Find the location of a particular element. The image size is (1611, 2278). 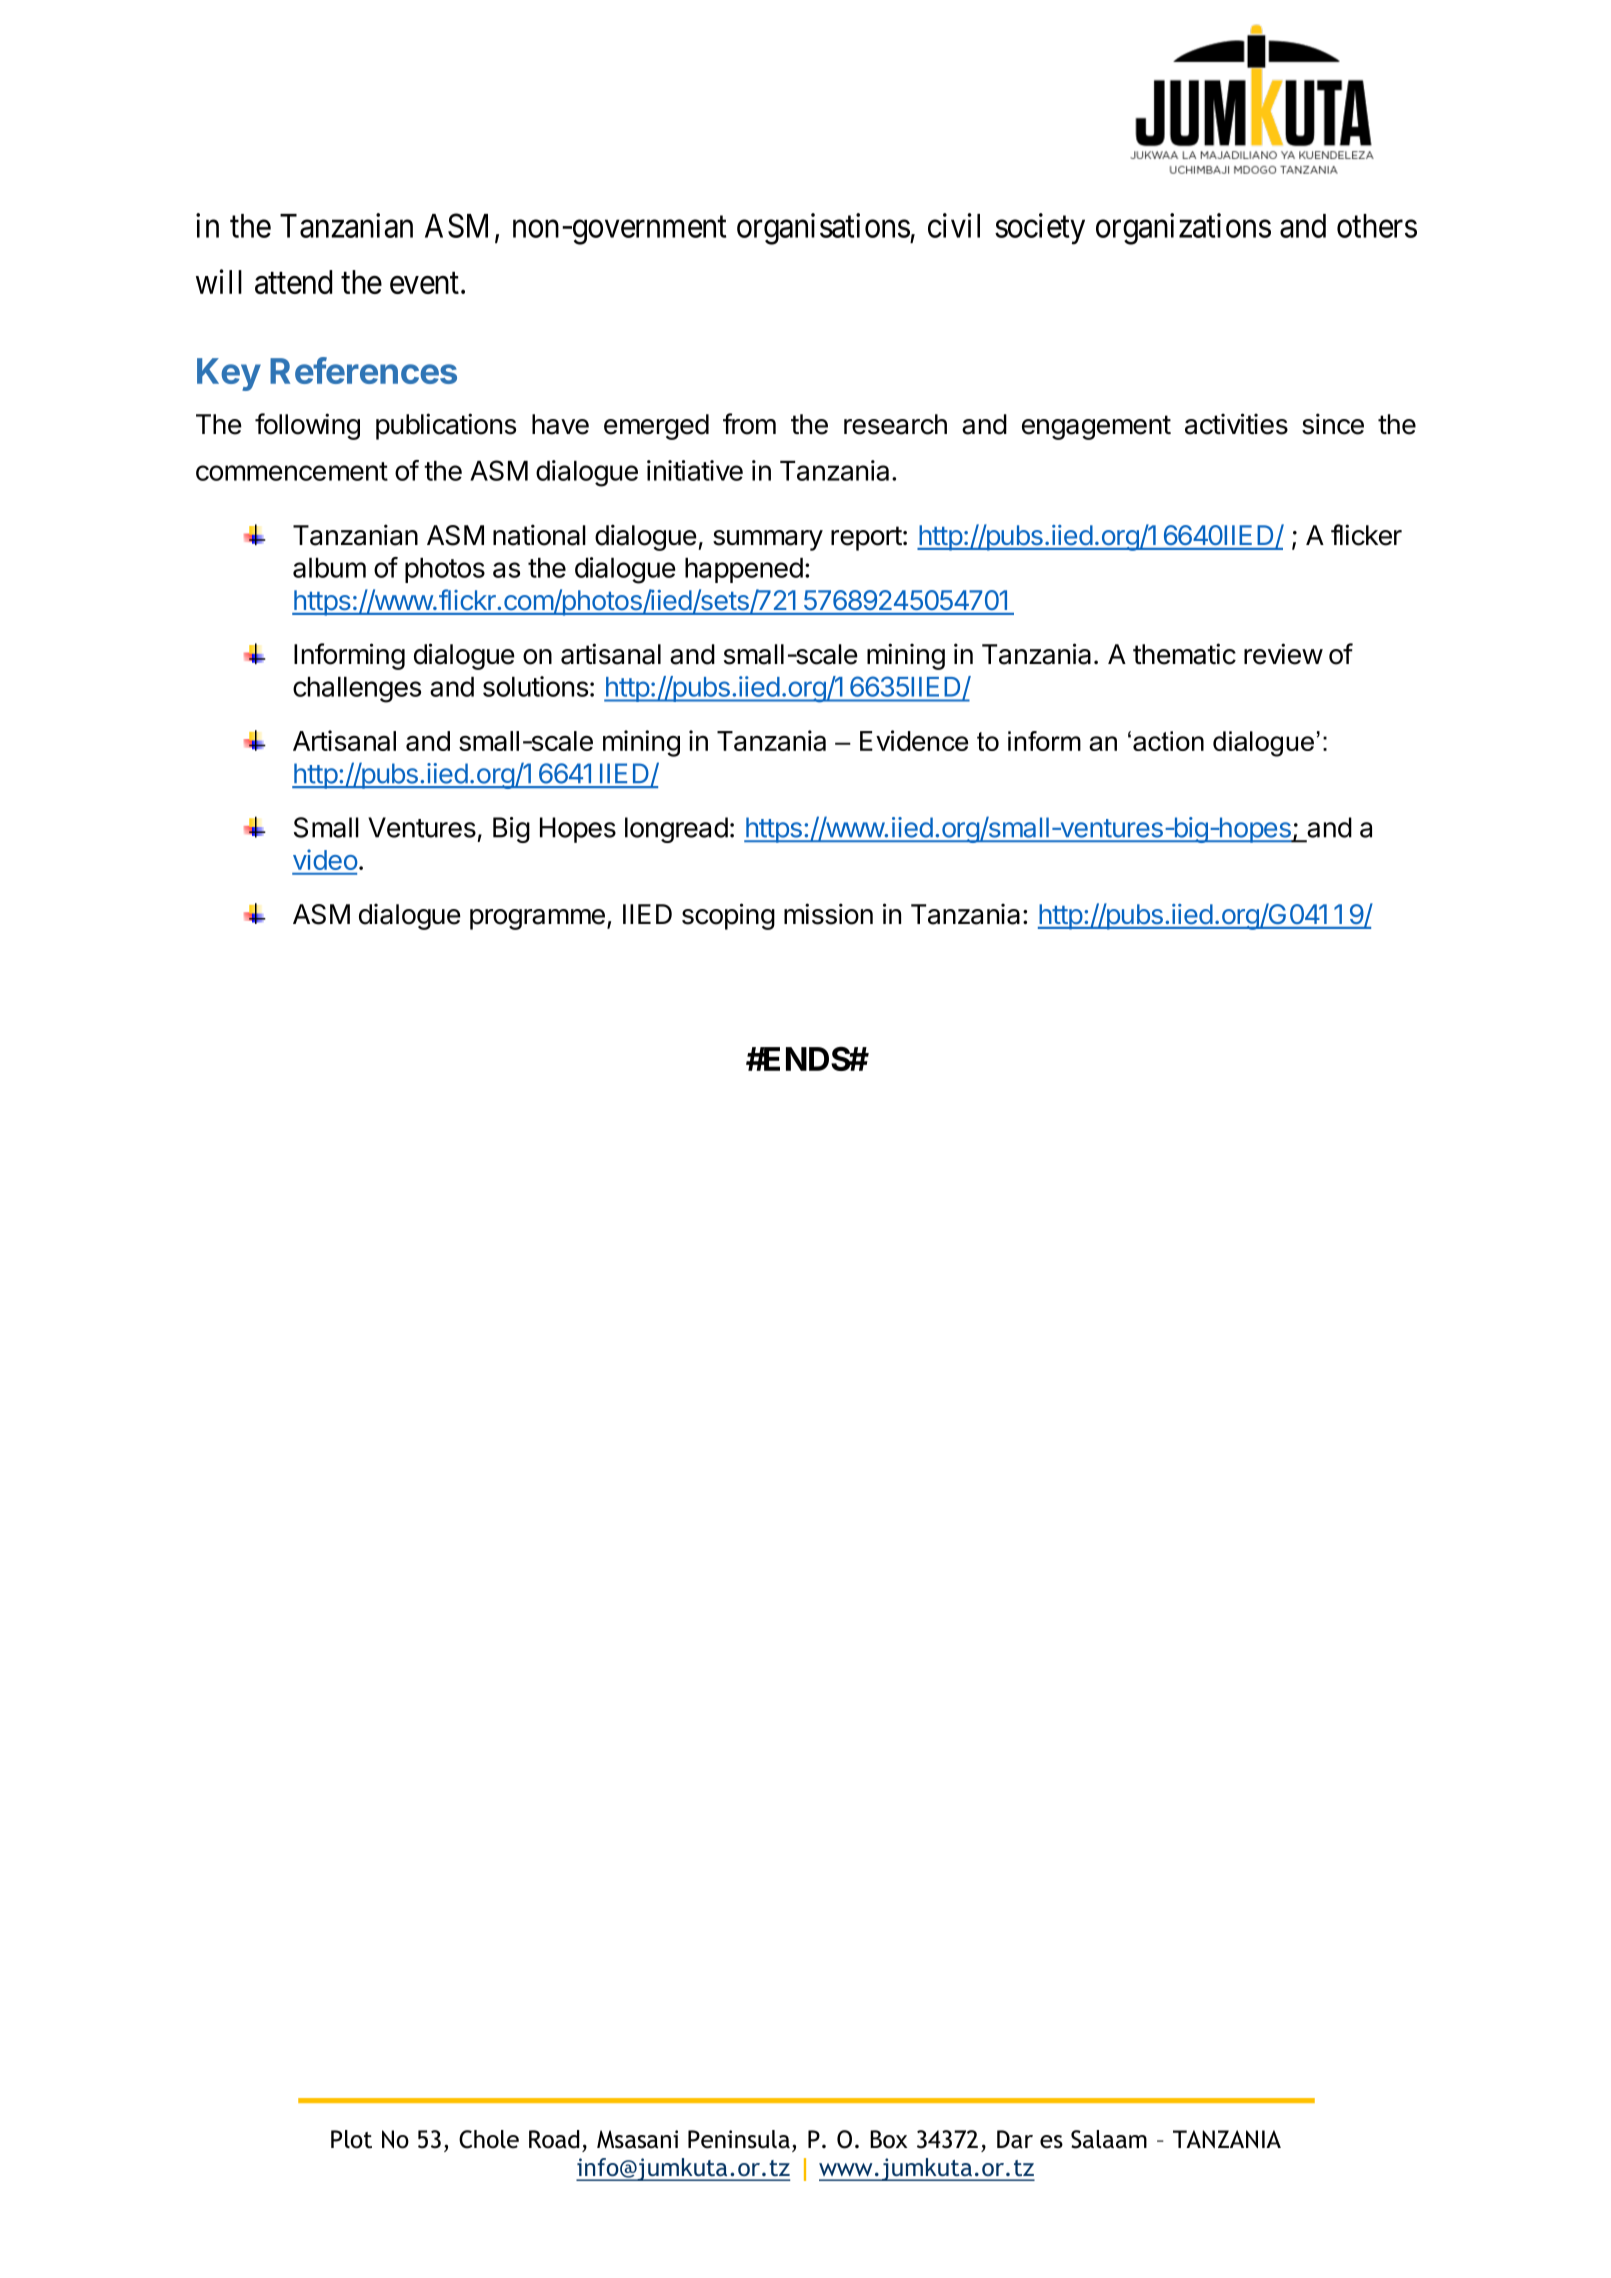

from is located at coordinates (749, 424).
